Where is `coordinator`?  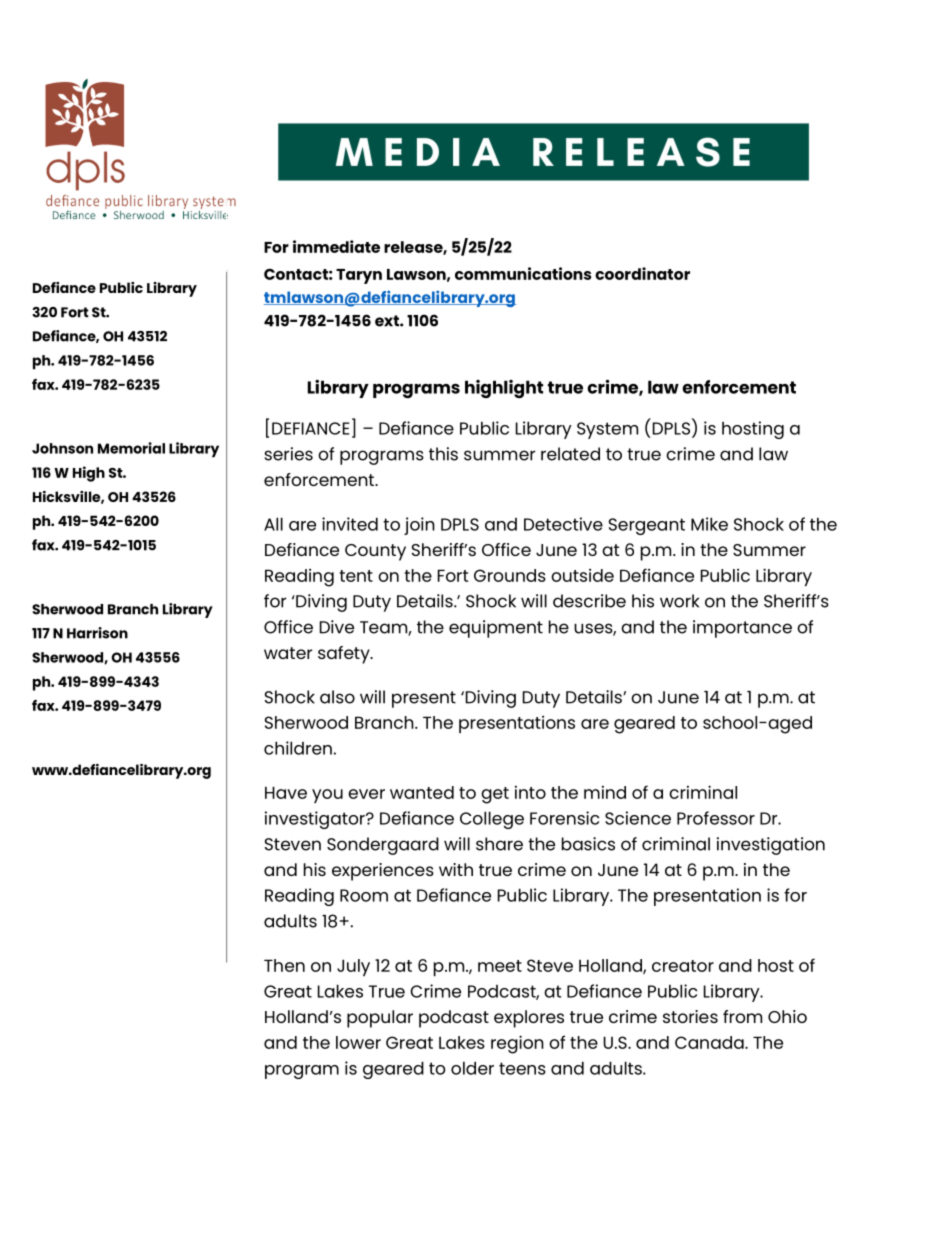
coordinator is located at coordinates (642, 273).
